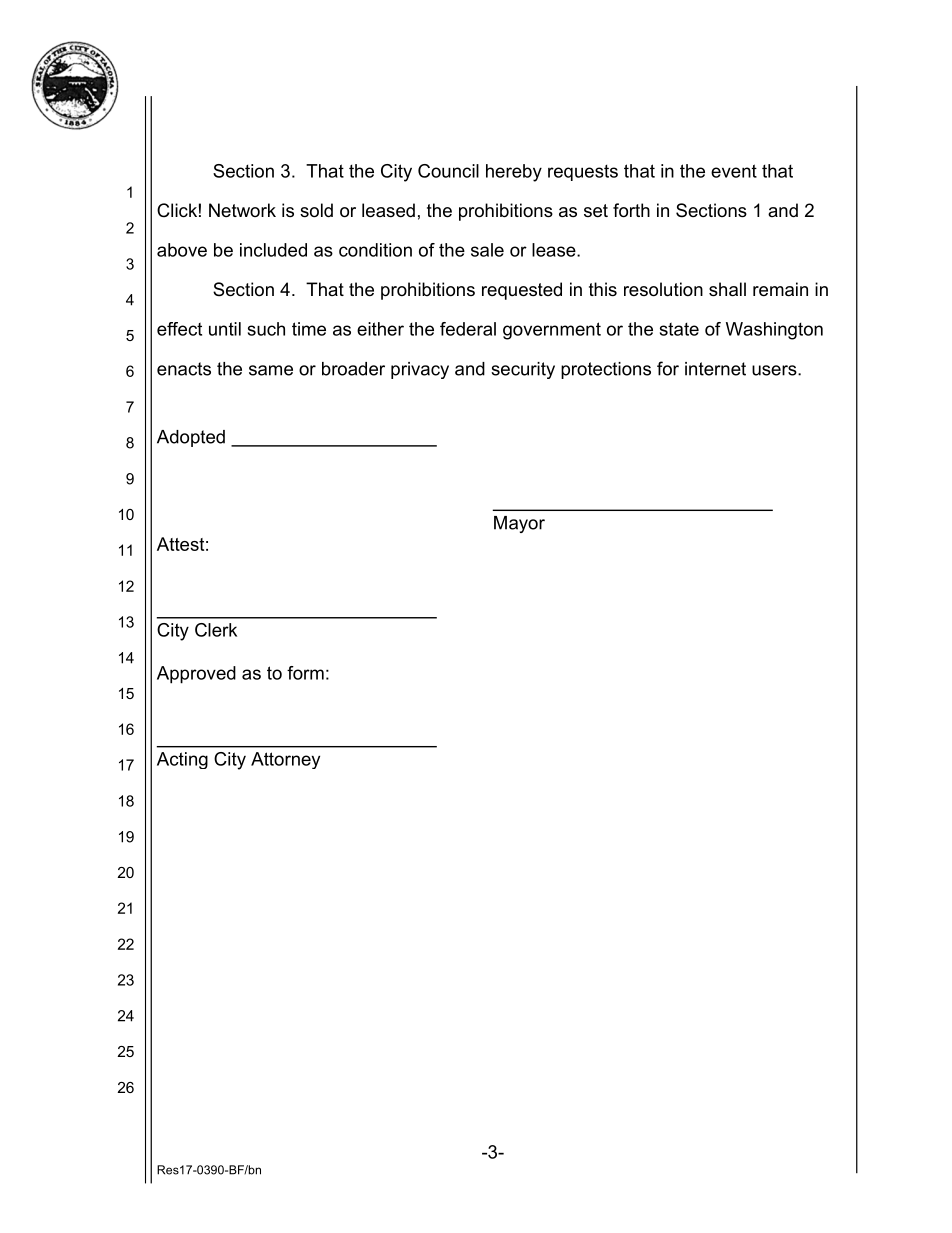 The width and height of the screenshot is (952, 1233). I want to click on Attorney, so click(285, 760).
